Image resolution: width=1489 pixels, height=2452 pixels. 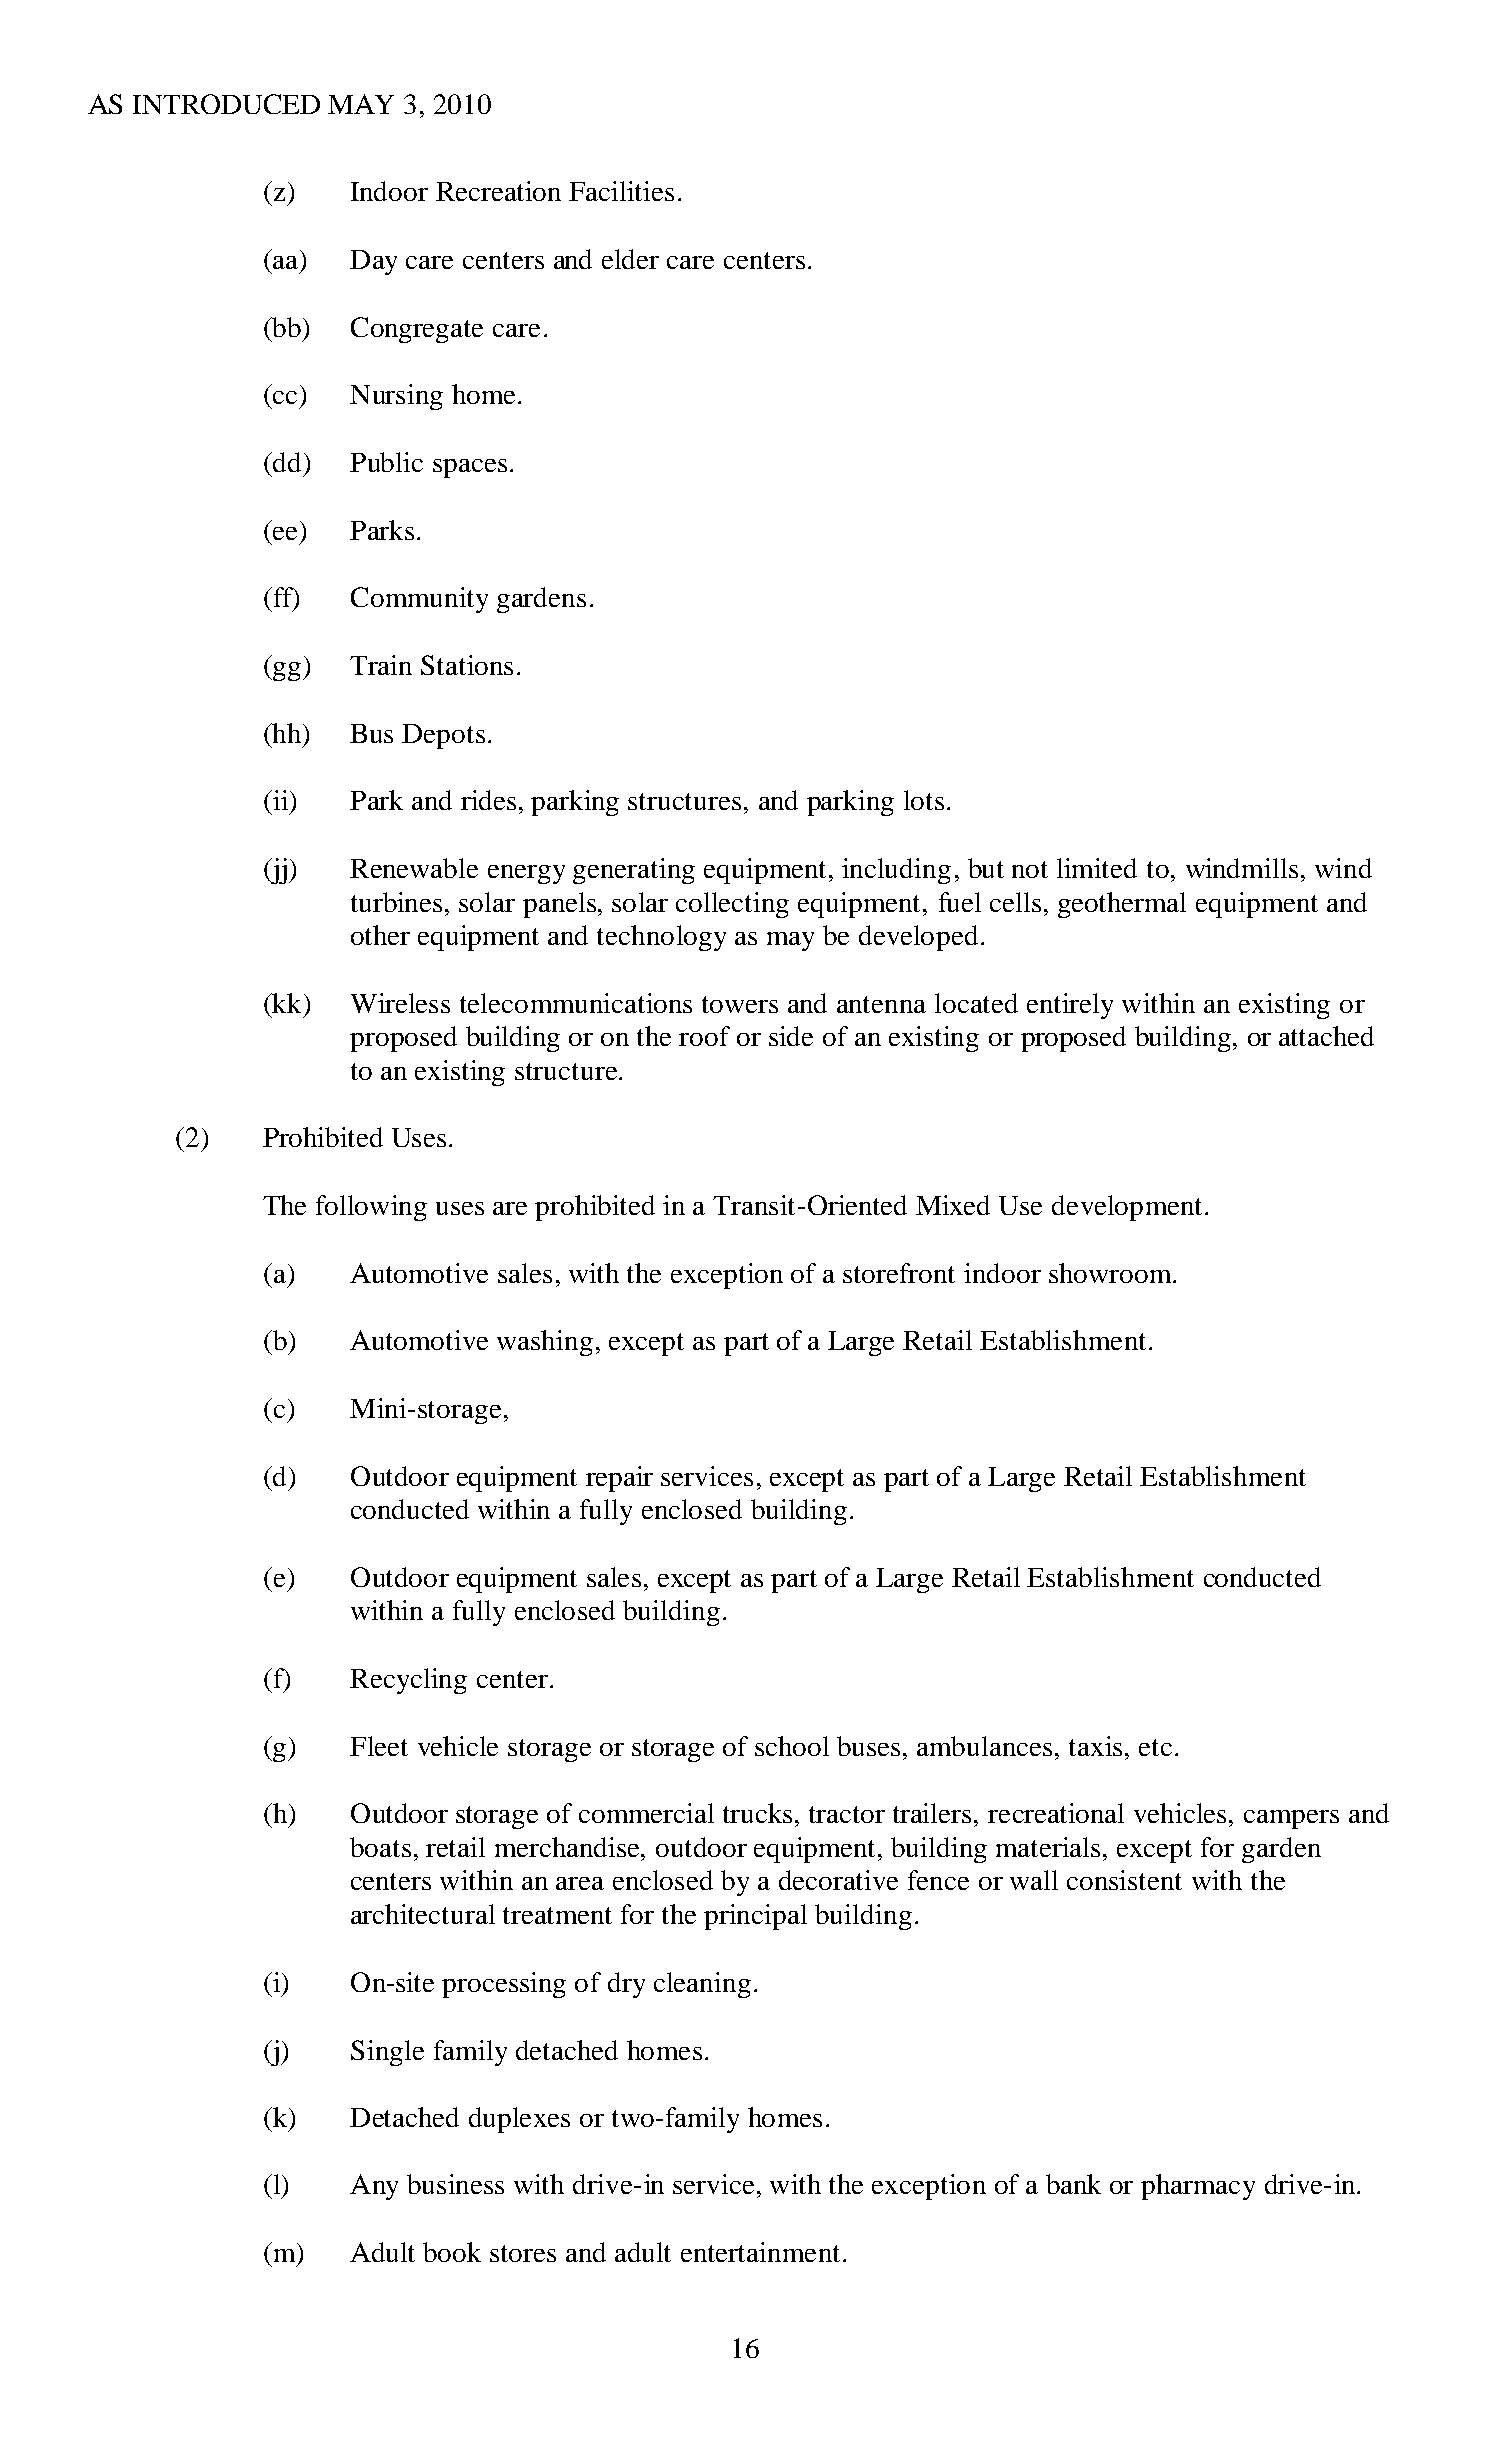 I want to click on entertainment, so click(x=760, y=2252).
